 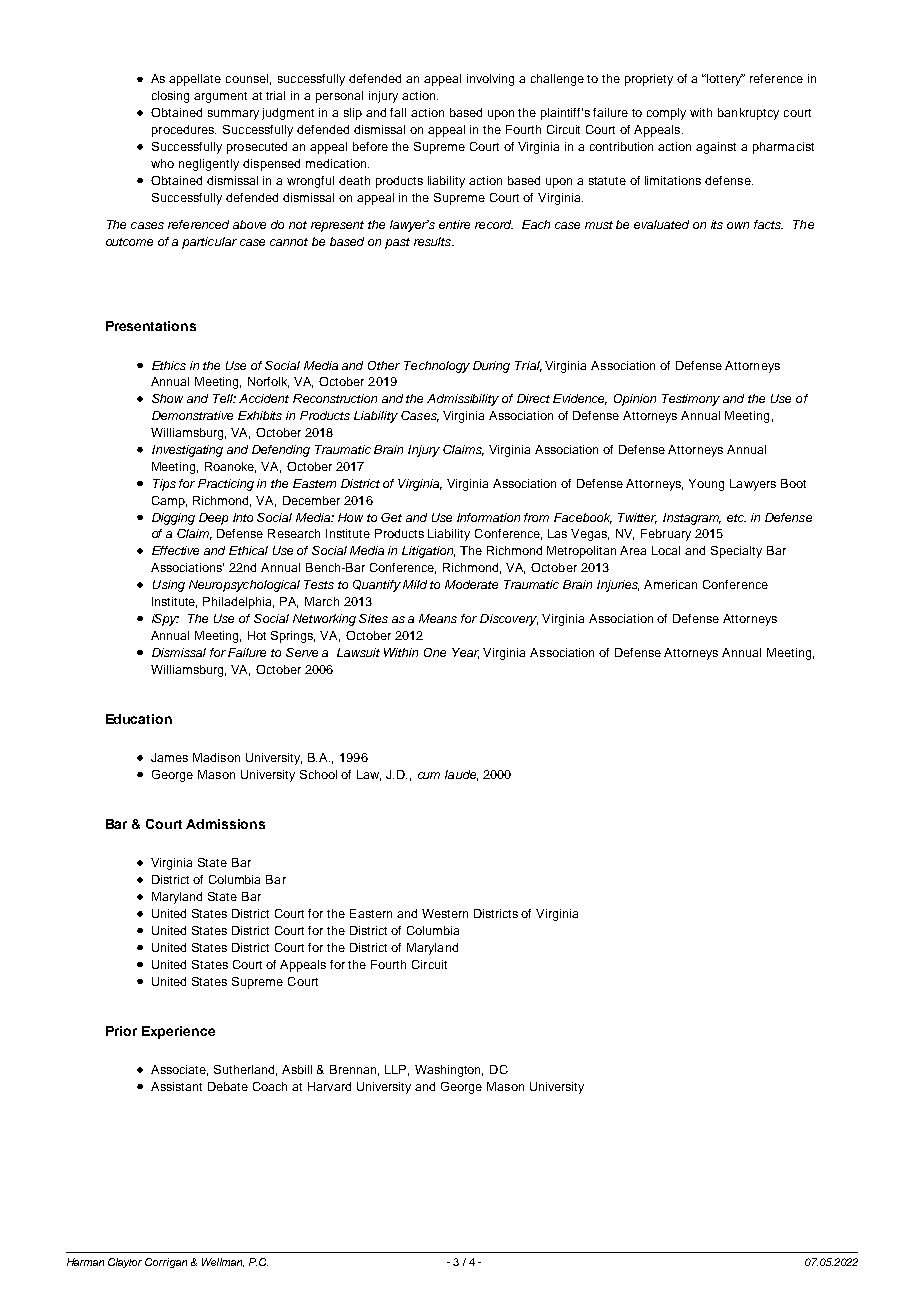 What do you see at coordinates (435, 652) in the image?
I see `One` at bounding box center [435, 652].
